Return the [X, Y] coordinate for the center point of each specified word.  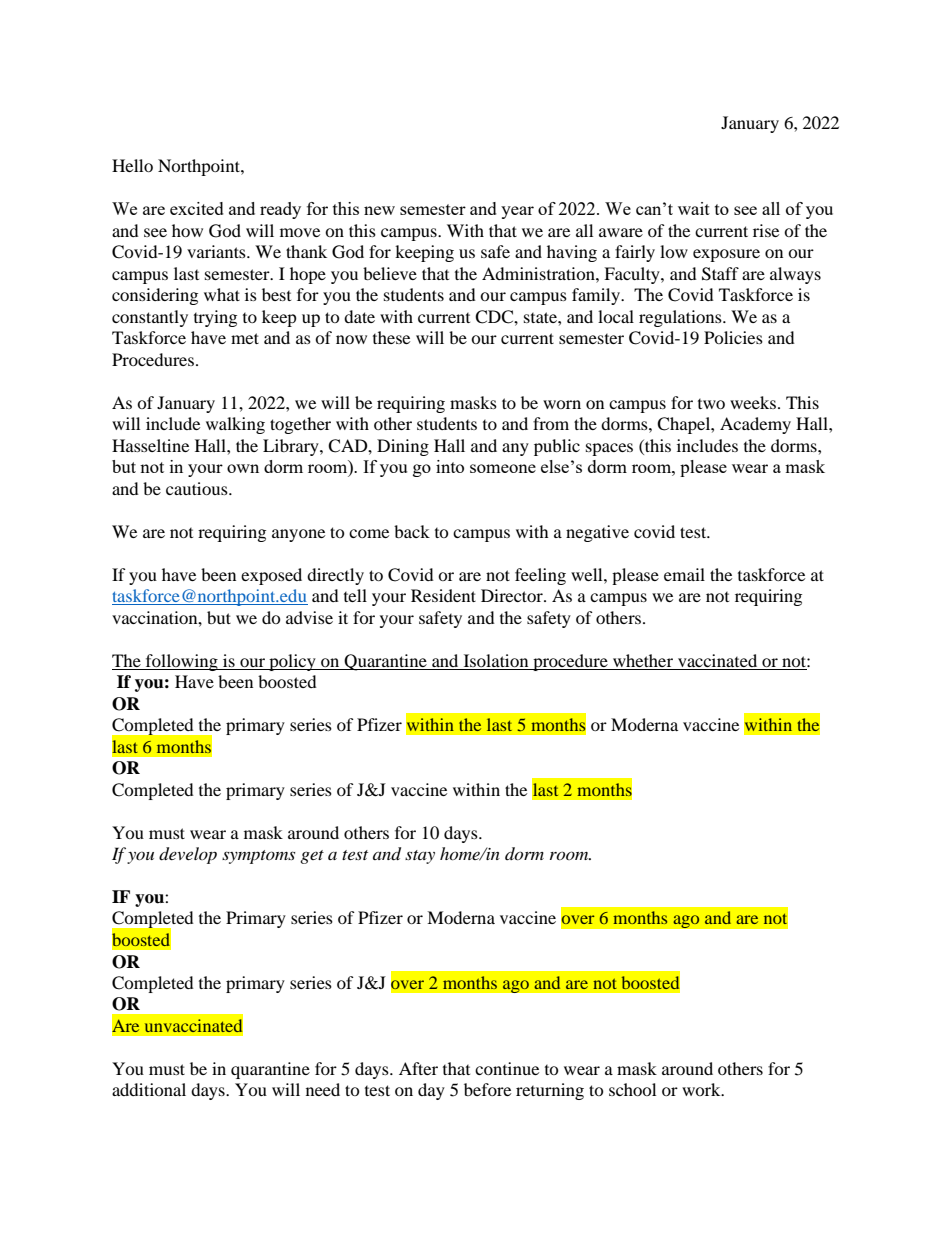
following [182, 662]
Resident [443, 595]
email [684, 574]
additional [149, 1089]
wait [694, 208]
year [517, 212]
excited [197, 208]
